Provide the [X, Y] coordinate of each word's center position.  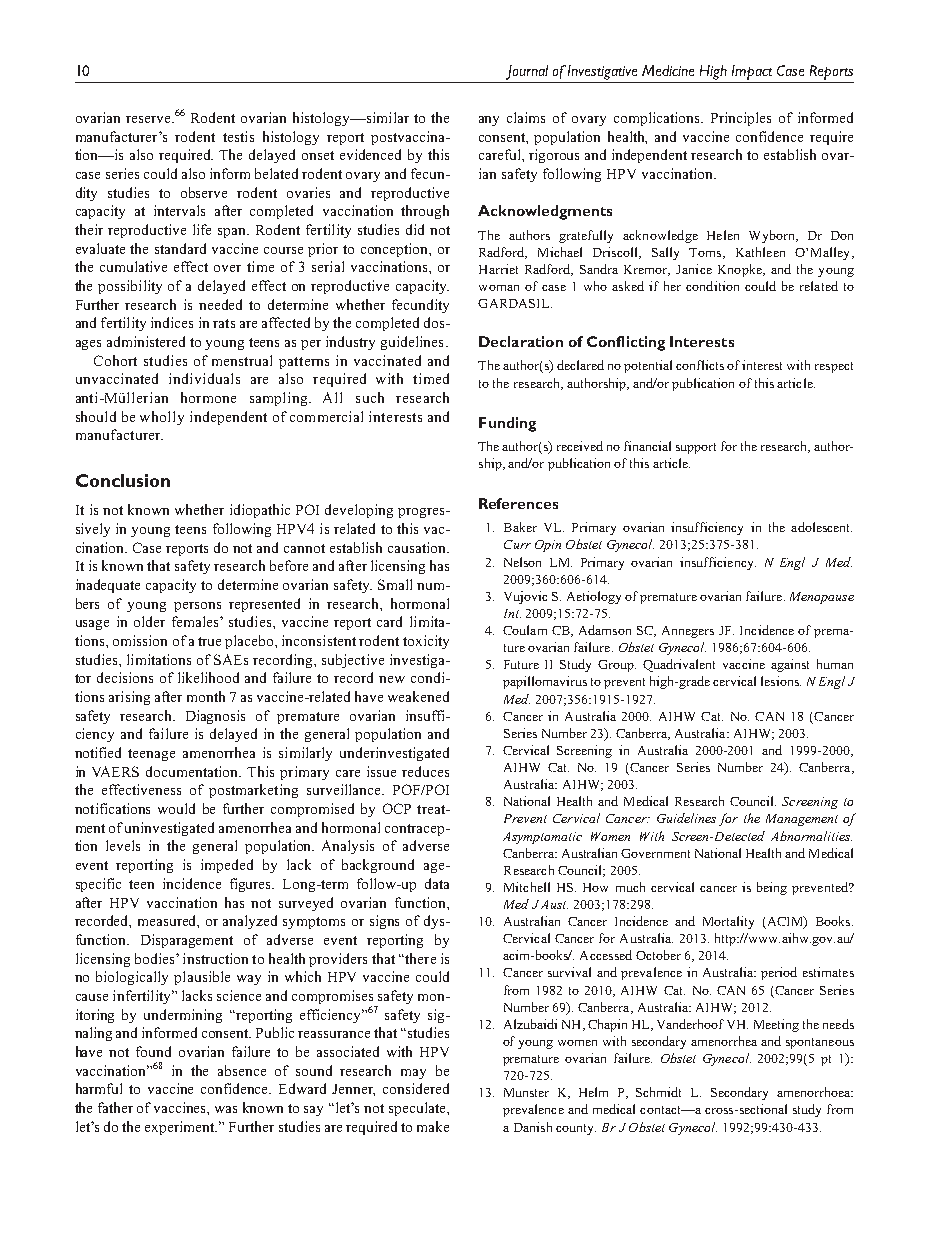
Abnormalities [811, 836]
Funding [507, 424]
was [226, 1109]
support [696, 448]
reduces [425, 771]
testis [238, 136]
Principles [741, 119]
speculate [418, 1109]
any [489, 121]
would [176, 808]
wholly [162, 418]
